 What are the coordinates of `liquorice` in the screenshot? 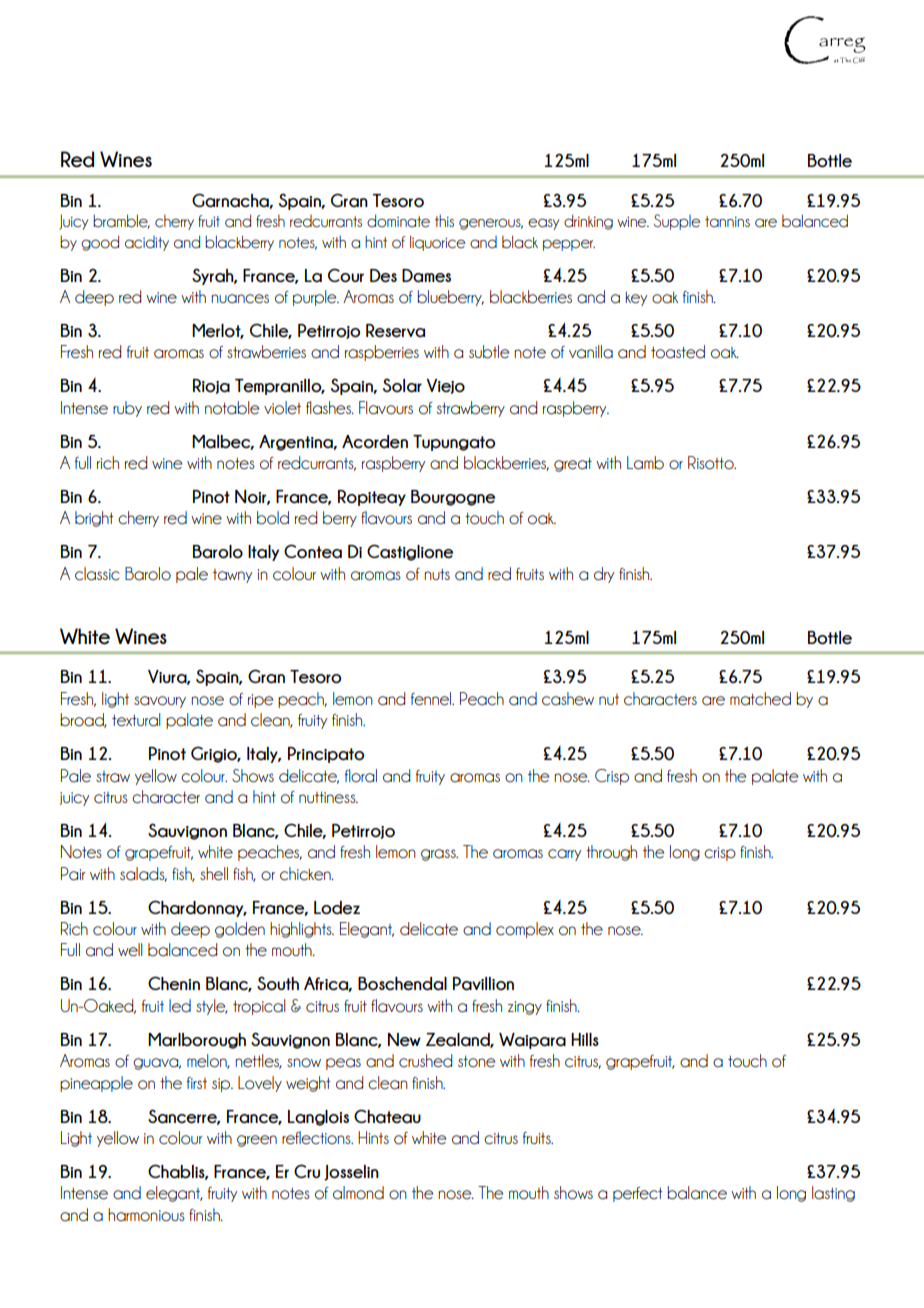 It's located at (437, 243).
